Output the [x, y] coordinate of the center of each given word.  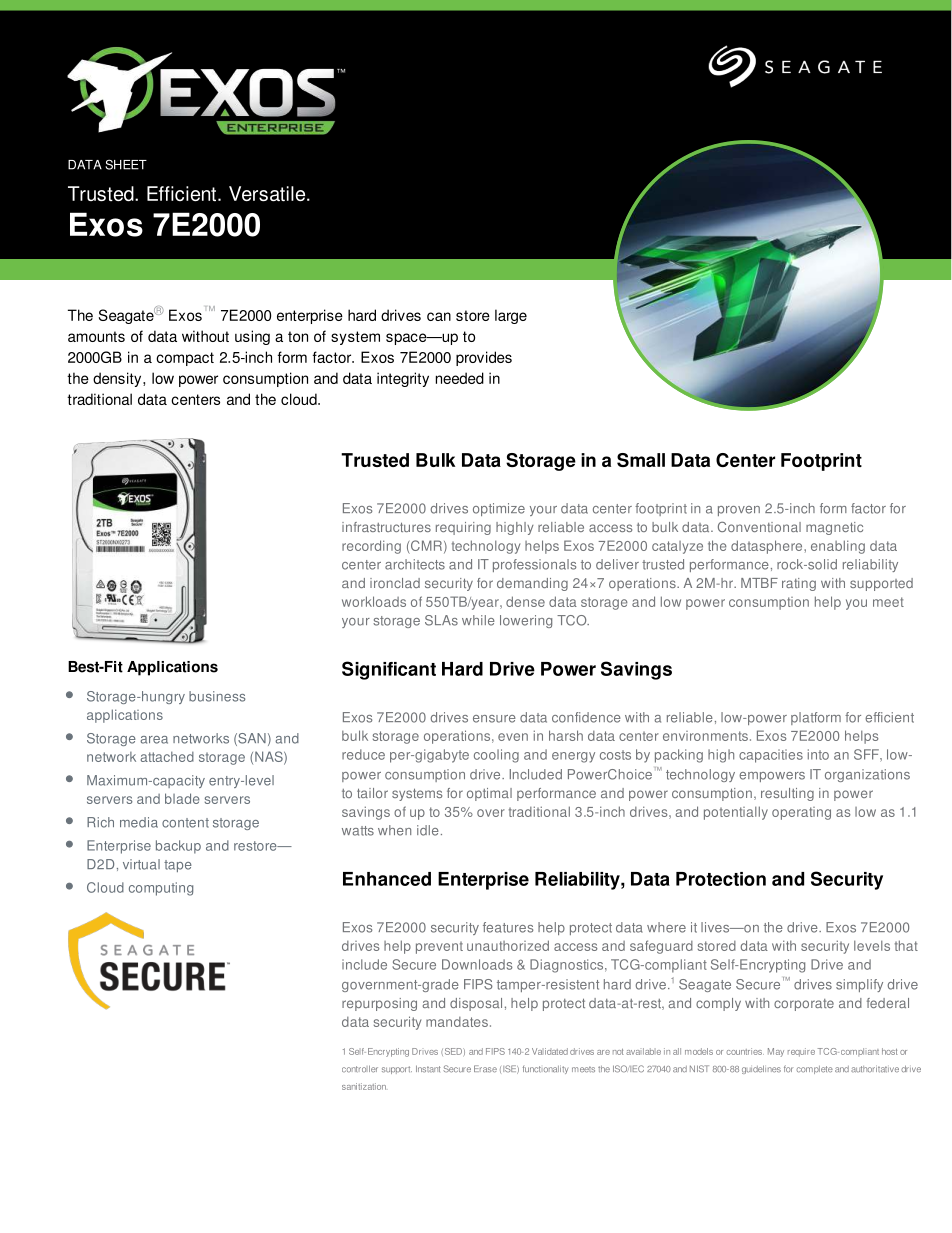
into [818, 754]
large [511, 316]
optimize [499, 509]
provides [484, 358]
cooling [496, 756]
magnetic [834, 528]
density [118, 379]
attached [167, 756]
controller [360, 1069]
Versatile [268, 193]
